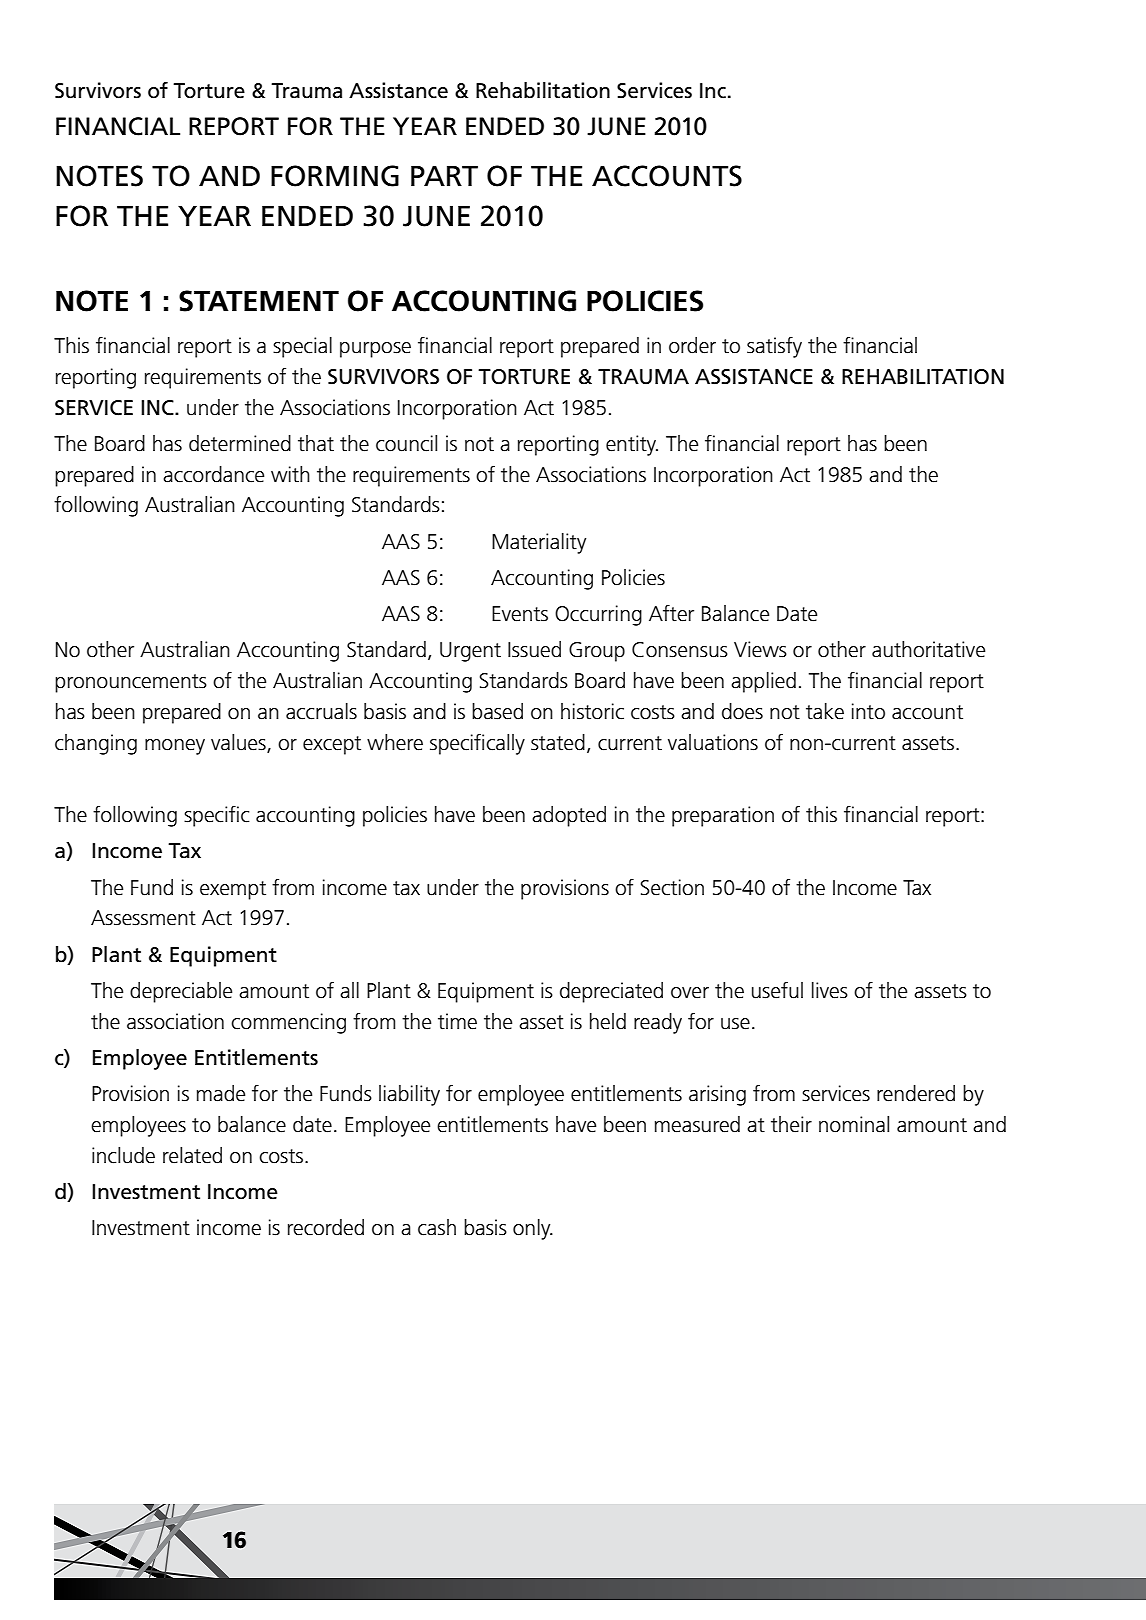 This image has width=1146, height=1620. I want to click on only, so click(533, 1229).
